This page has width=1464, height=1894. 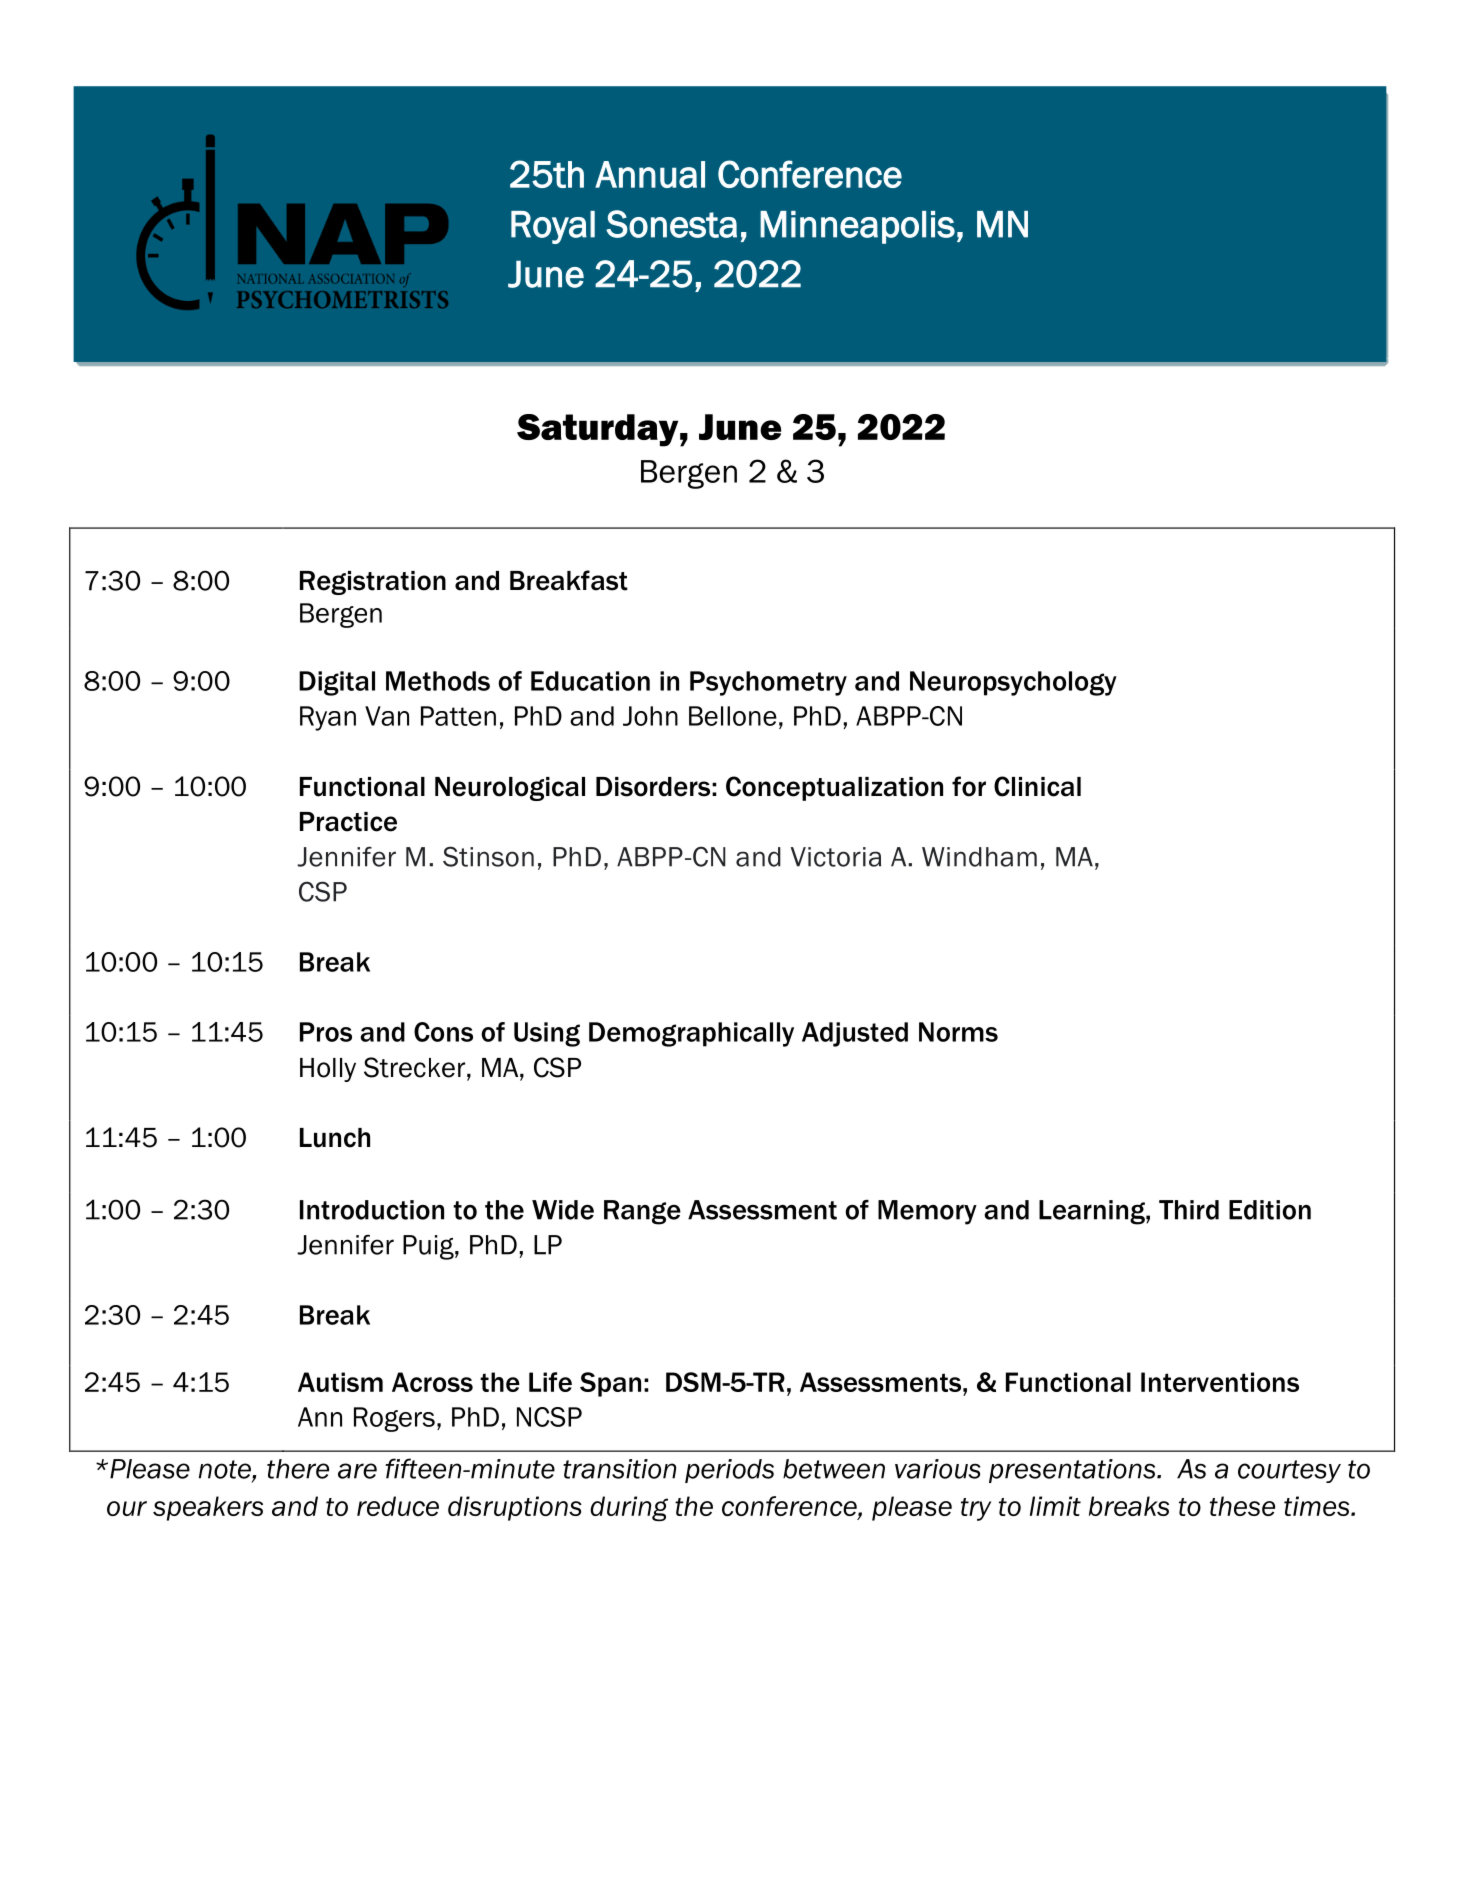 I want to click on Clinical, so click(x=1037, y=786).
